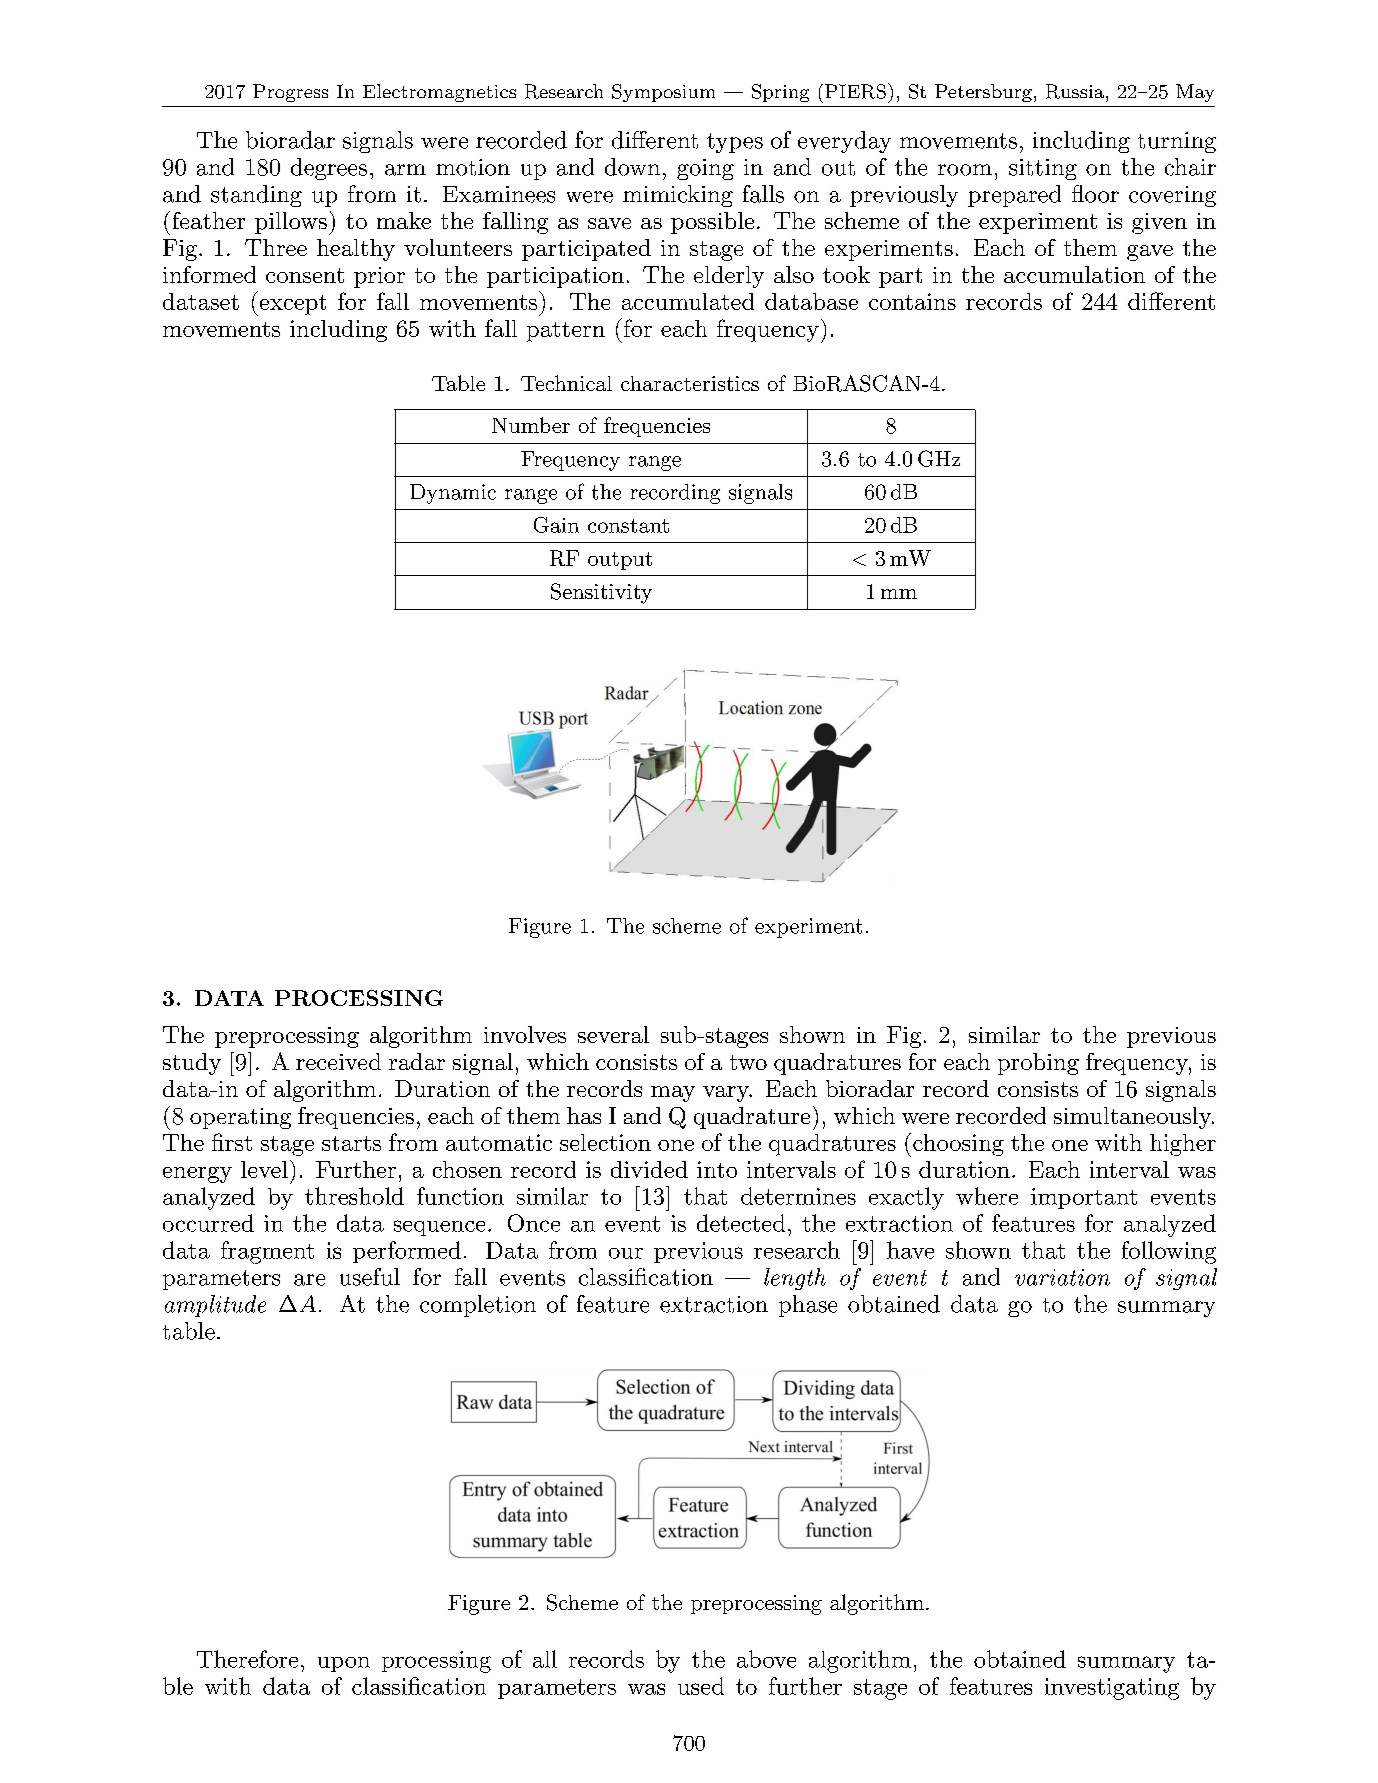  Describe the element at coordinates (1043, 169) in the screenshot. I see `sitting` at that location.
